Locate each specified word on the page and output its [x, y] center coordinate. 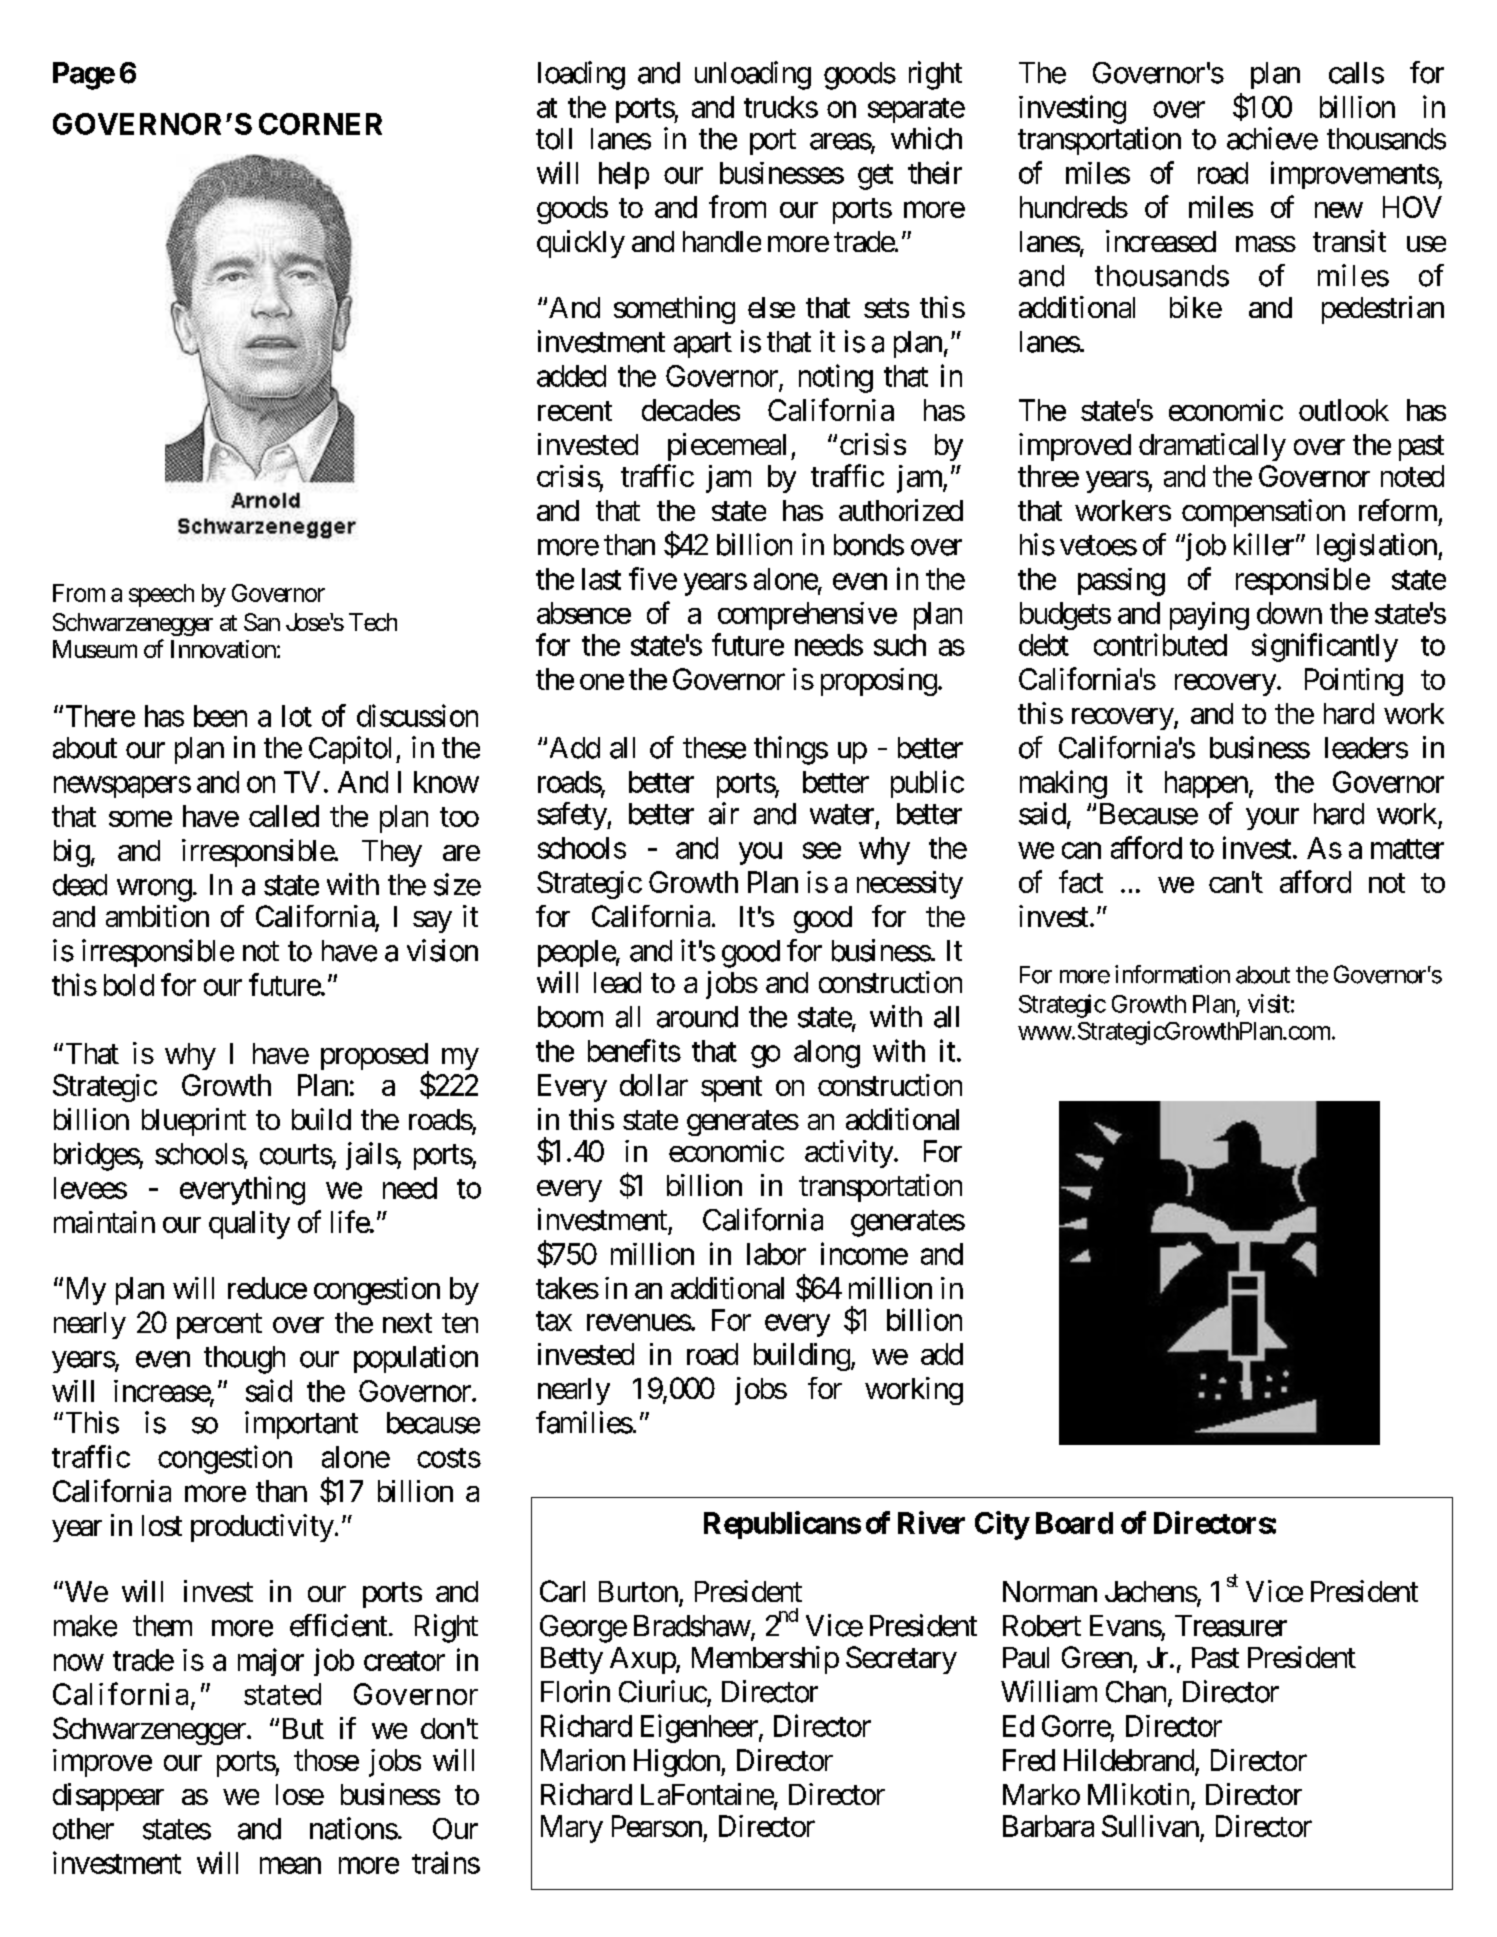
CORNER [320, 124]
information [1172, 974]
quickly [581, 244]
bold [129, 985]
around [697, 1017]
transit [1349, 241]
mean [290, 1865]
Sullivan [1150, 1826]
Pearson [657, 1826]
